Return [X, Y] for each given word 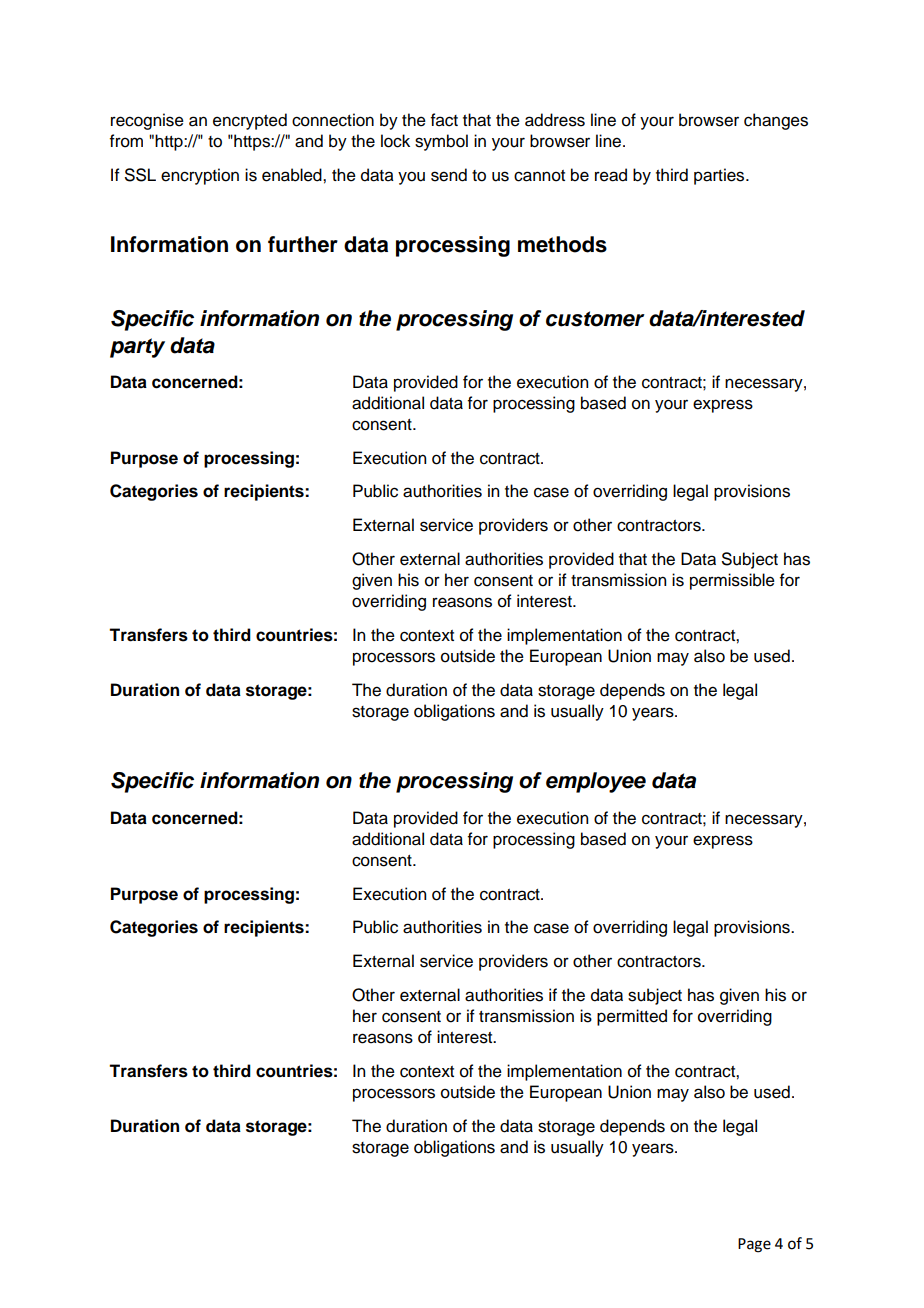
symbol [441, 142]
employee [596, 782]
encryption [200, 176]
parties [720, 176]
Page [754, 1245]
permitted [632, 1017]
